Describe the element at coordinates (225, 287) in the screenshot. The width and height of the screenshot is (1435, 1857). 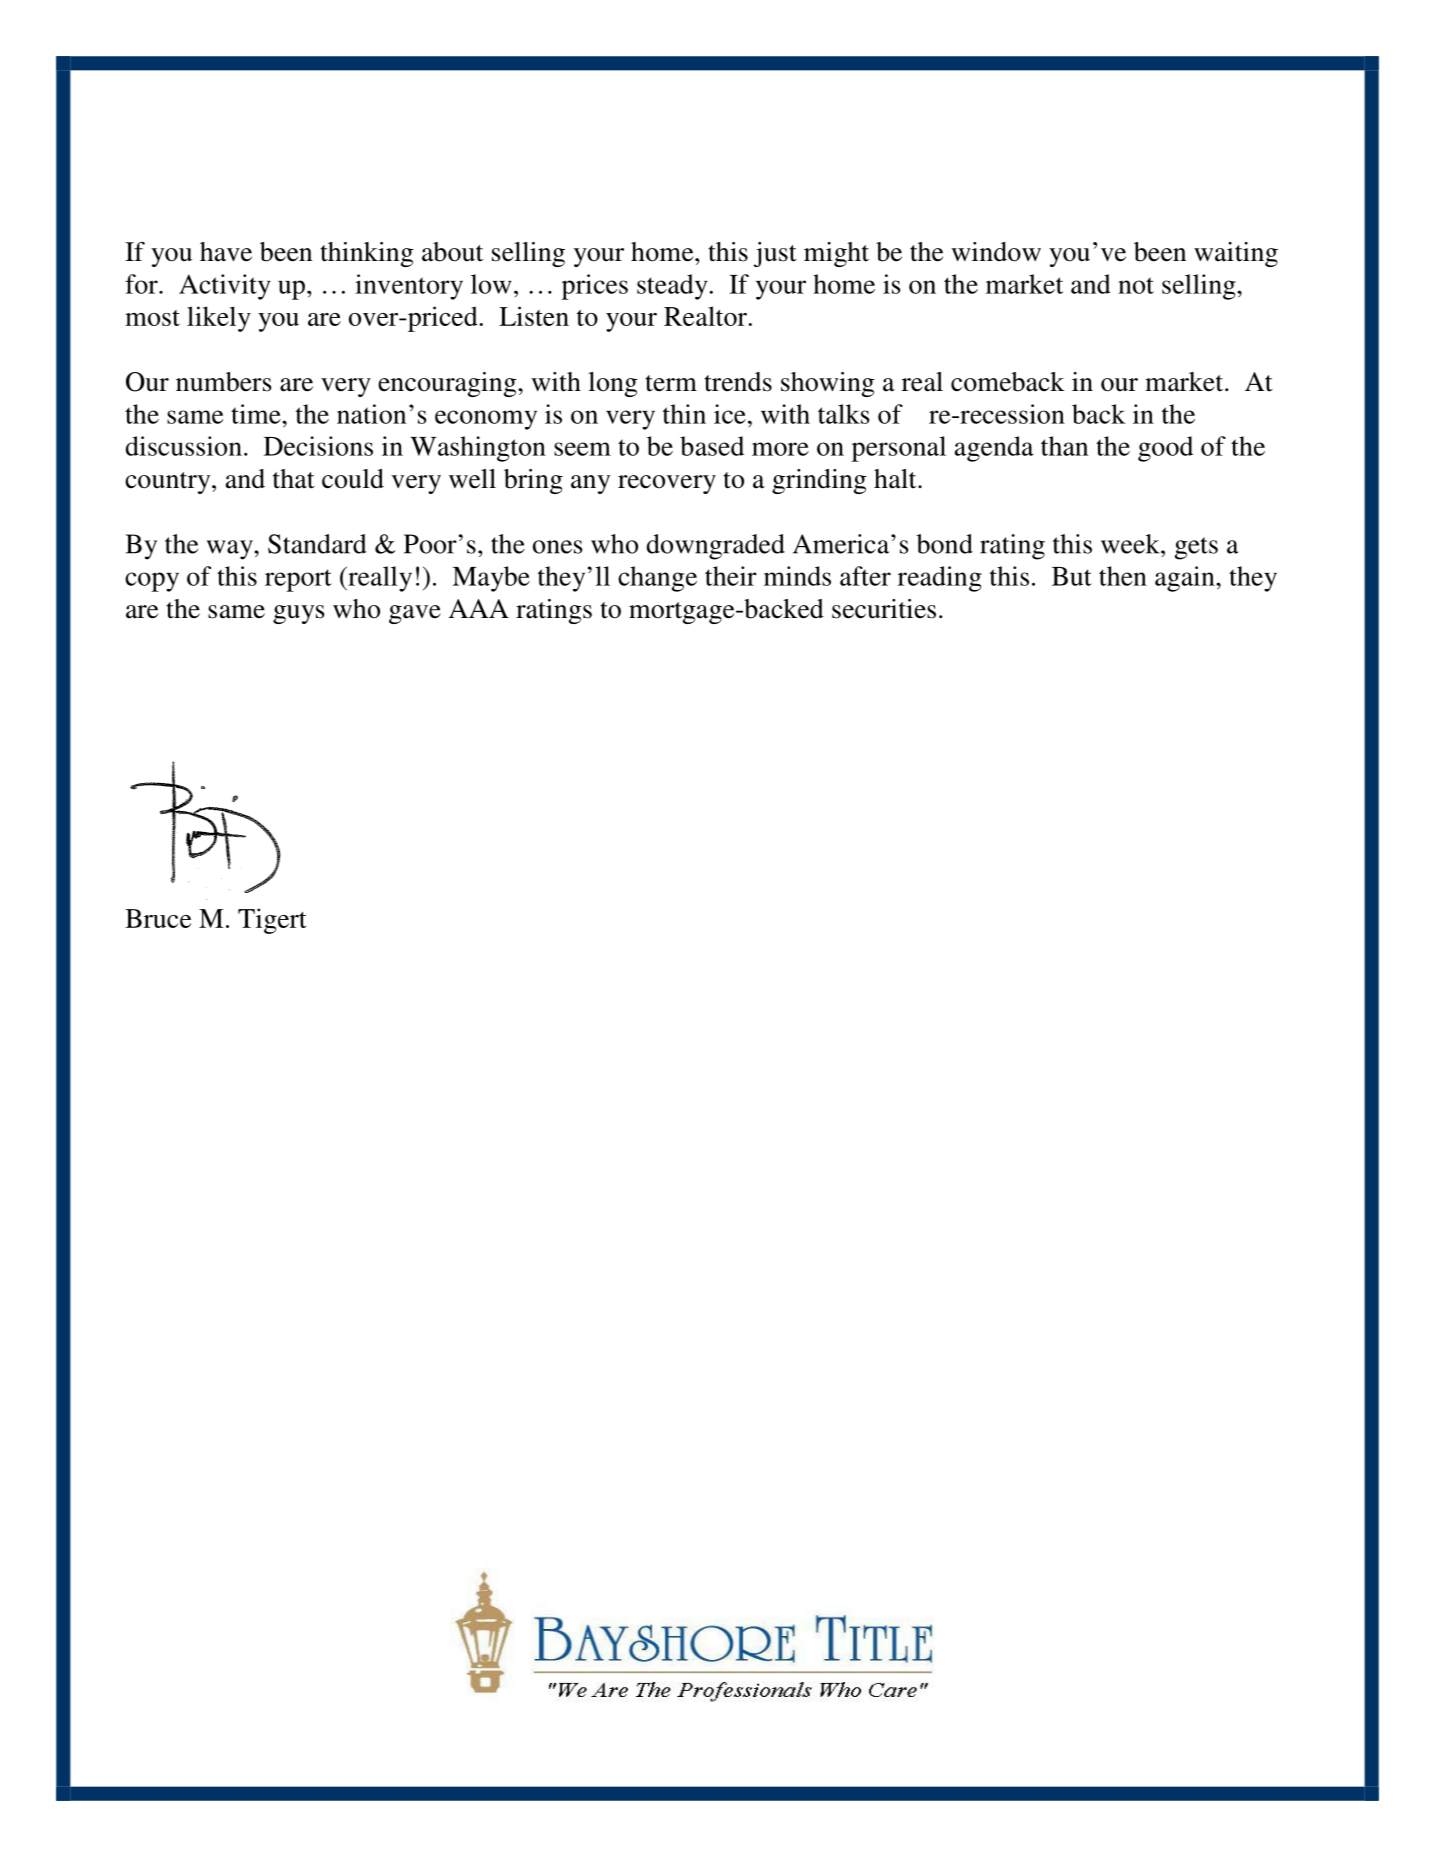
I see `Activity` at that location.
